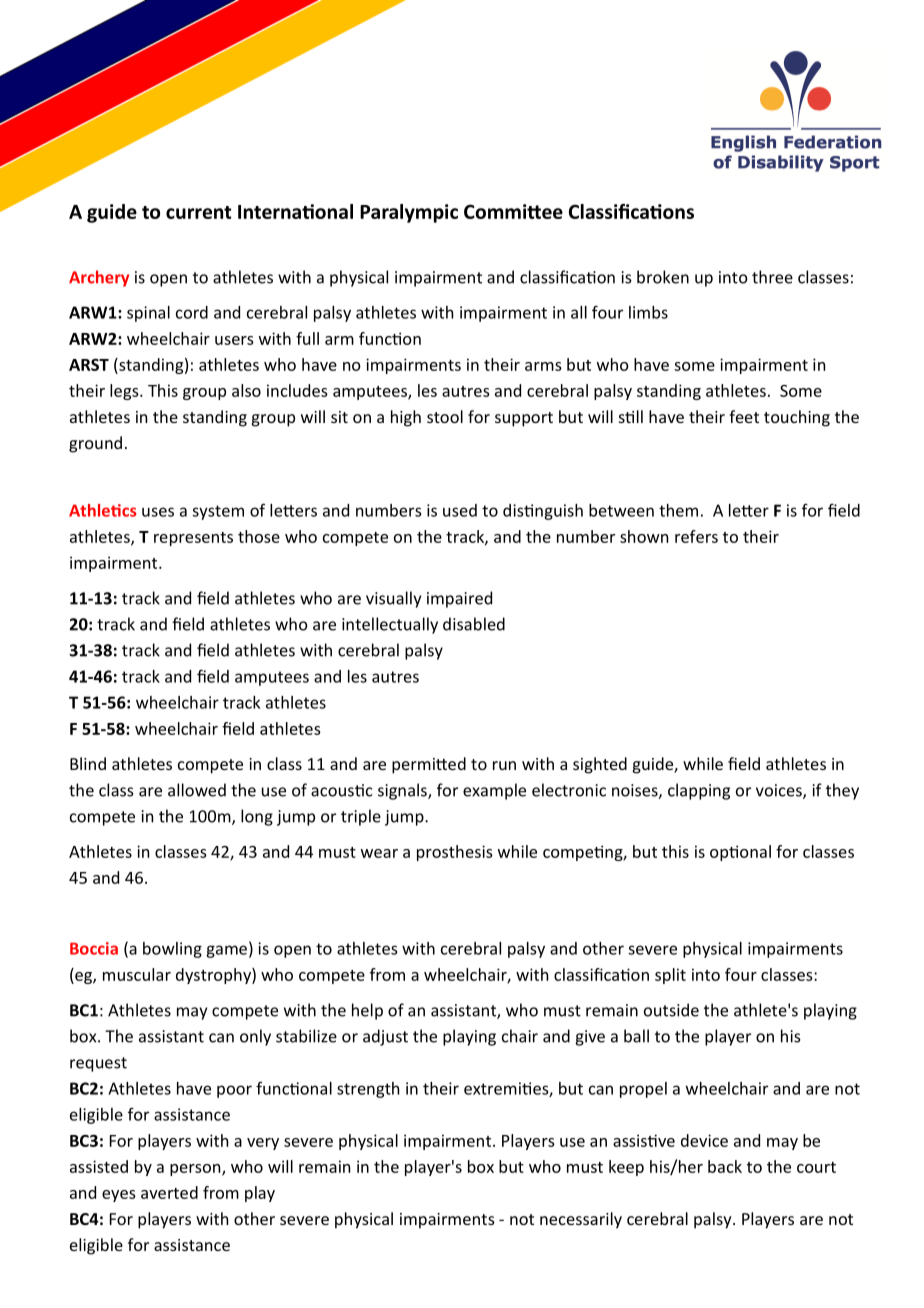 This document has height=1308, width=924. What do you see at coordinates (772, 277) in the document?
I see `three` at bounding box center [772, 277].
